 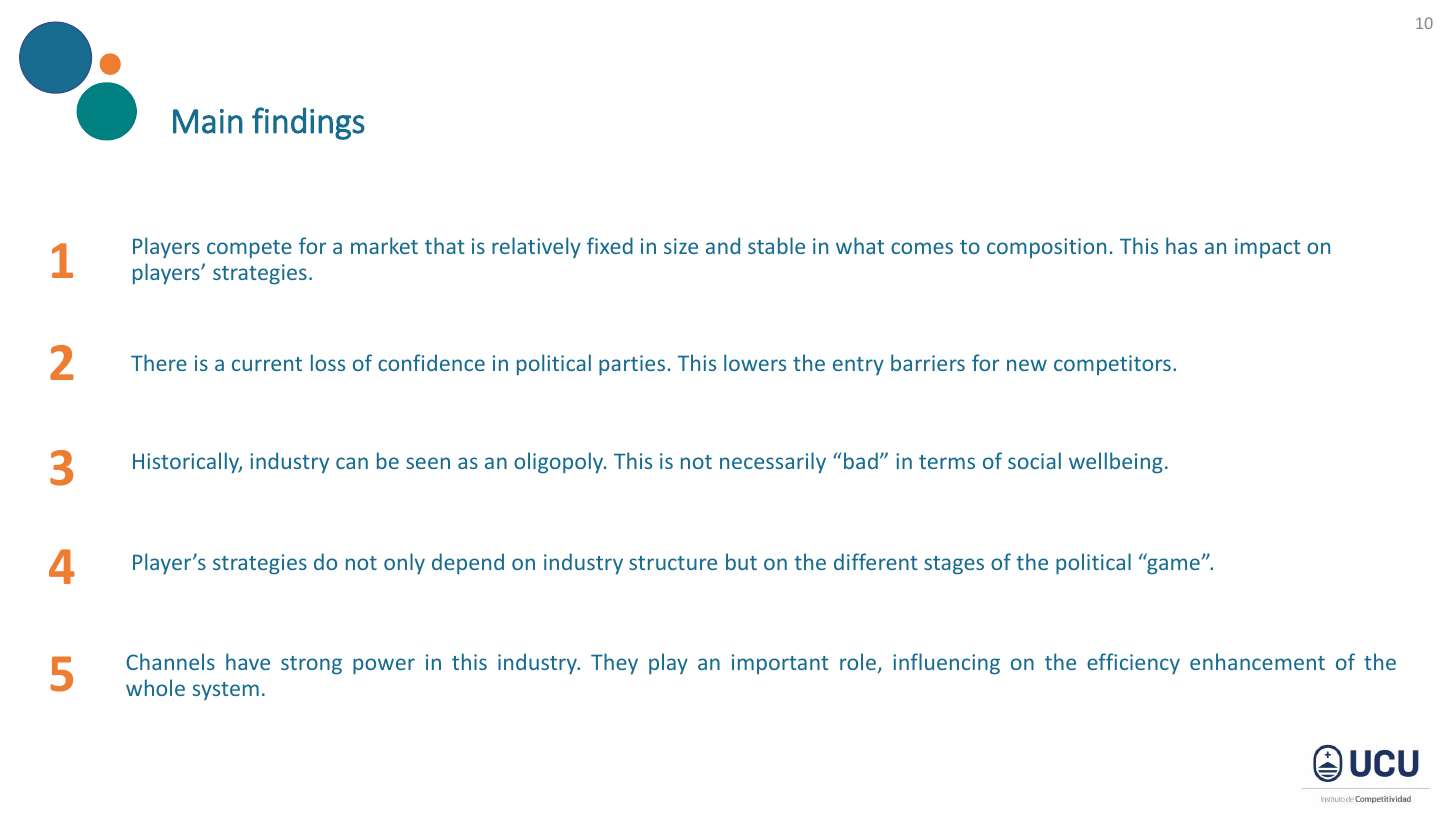 I want to click on efficiency, so click(x=1133, y=663).
